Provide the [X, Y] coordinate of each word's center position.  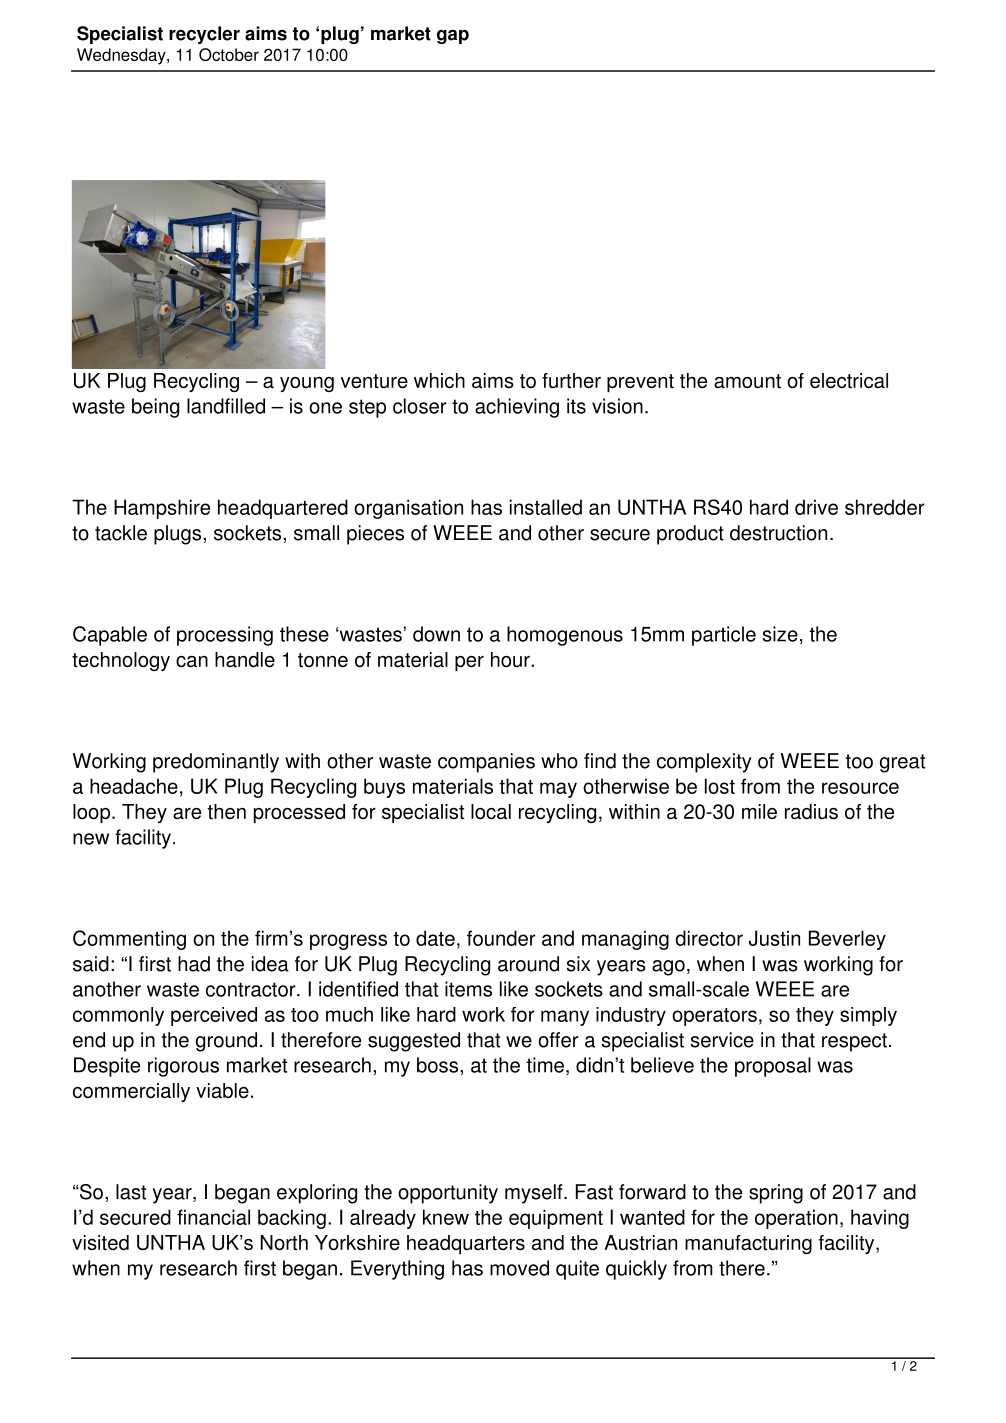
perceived [214, 1016]
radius [811, 812]
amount [747, 381]
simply [868, 1016]
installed [546, 507]
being [155, 408]
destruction [778, 533]
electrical [849, 381]
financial [213, 1217]
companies [486, 763]
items [468, 989]
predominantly [216, 763]
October [229, 54]
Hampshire [162, 509]
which [439, 381]
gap [453, 37]
